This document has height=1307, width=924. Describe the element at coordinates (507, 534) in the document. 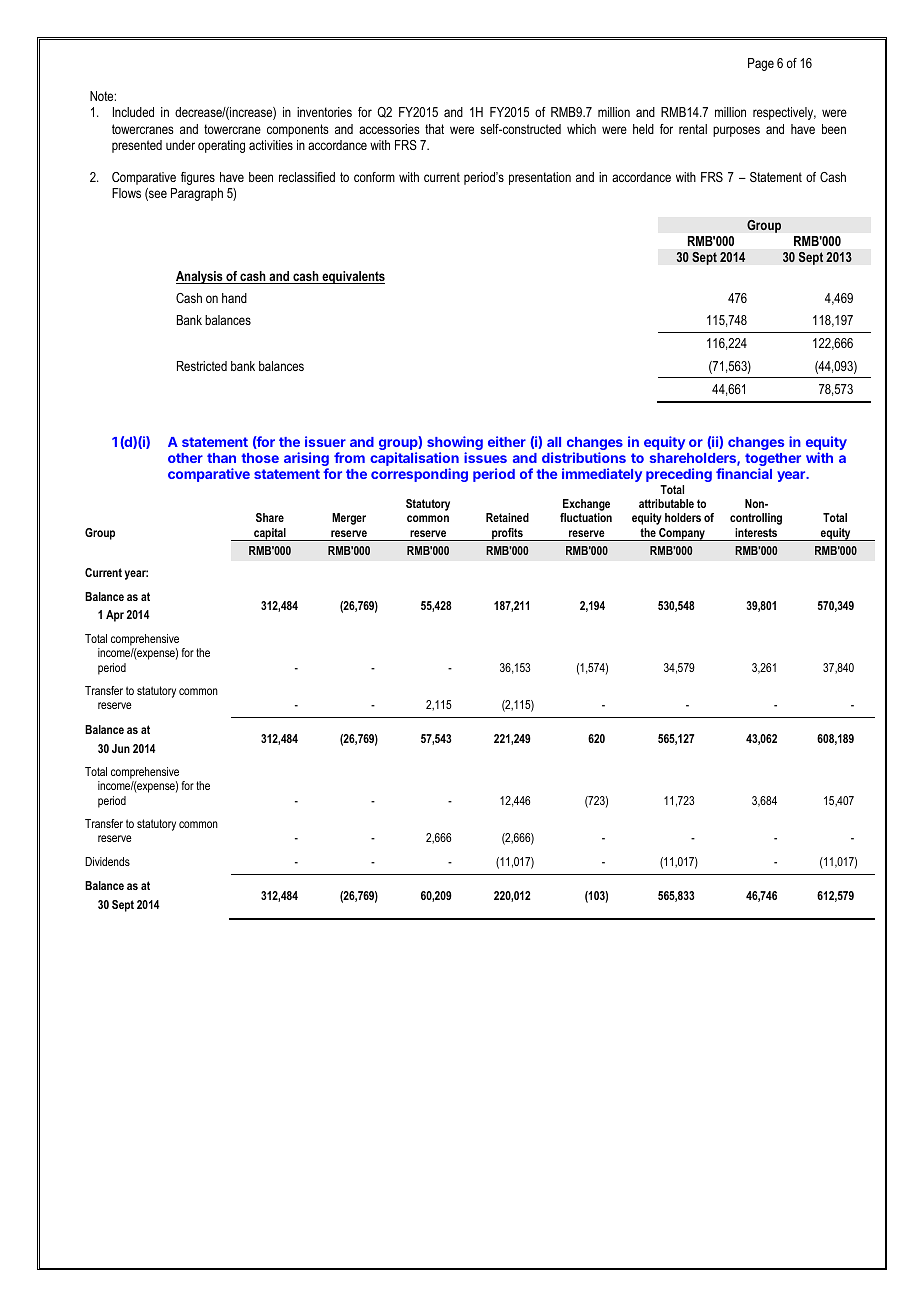

I see `profits` at that location.
